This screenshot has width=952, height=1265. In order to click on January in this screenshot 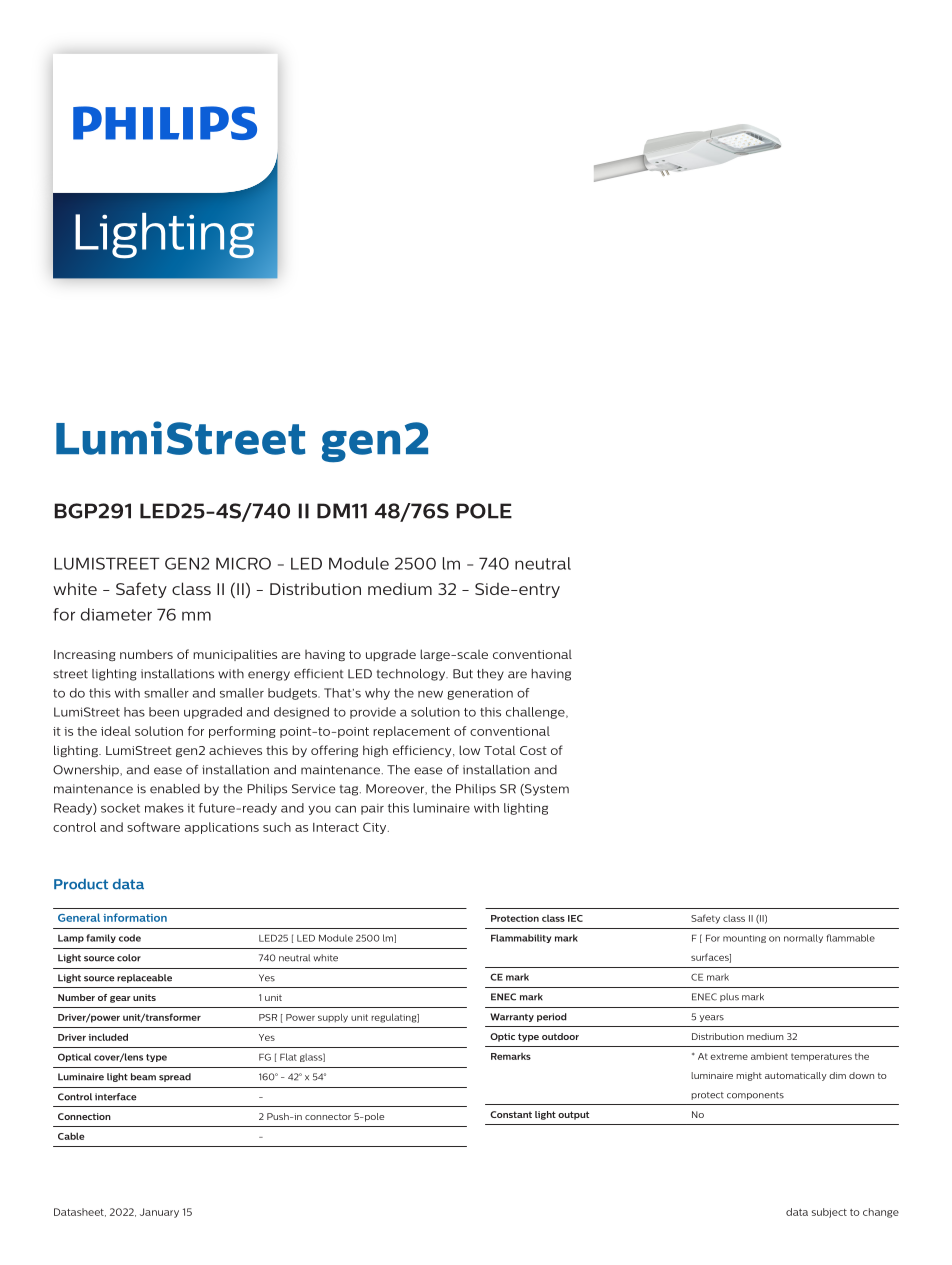, I will do `click(159, 1213)`.
